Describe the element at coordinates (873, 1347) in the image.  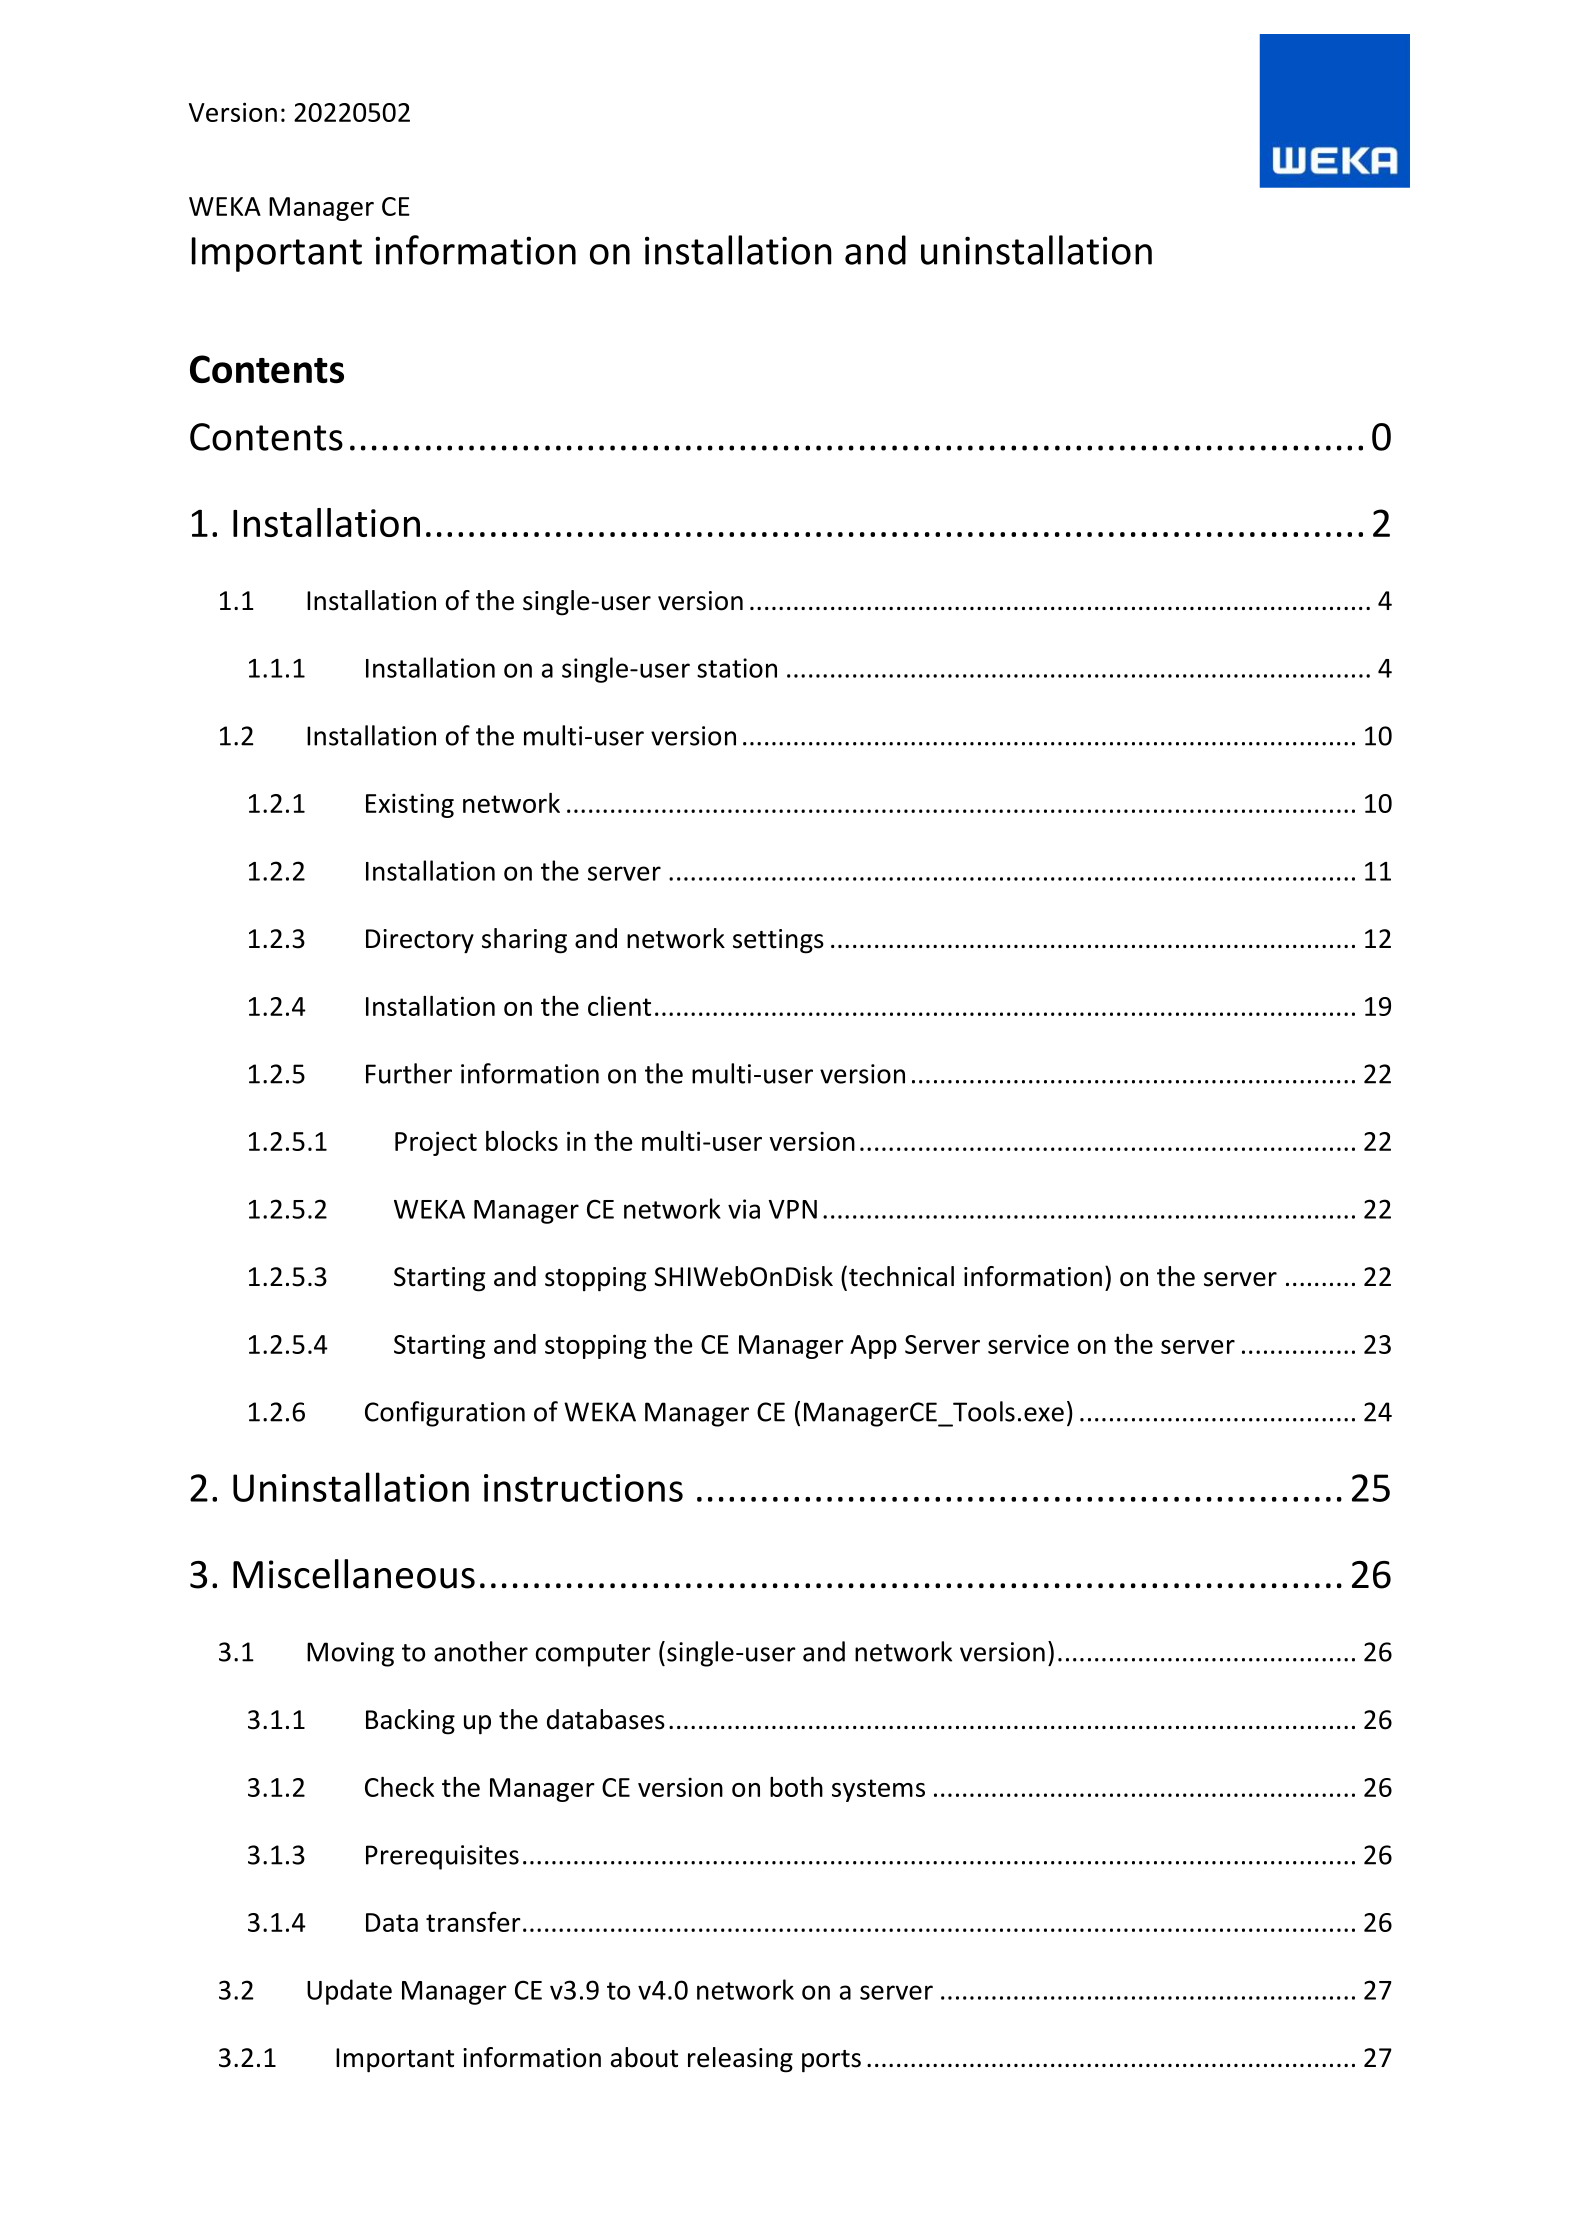
I see `App` at that location.
